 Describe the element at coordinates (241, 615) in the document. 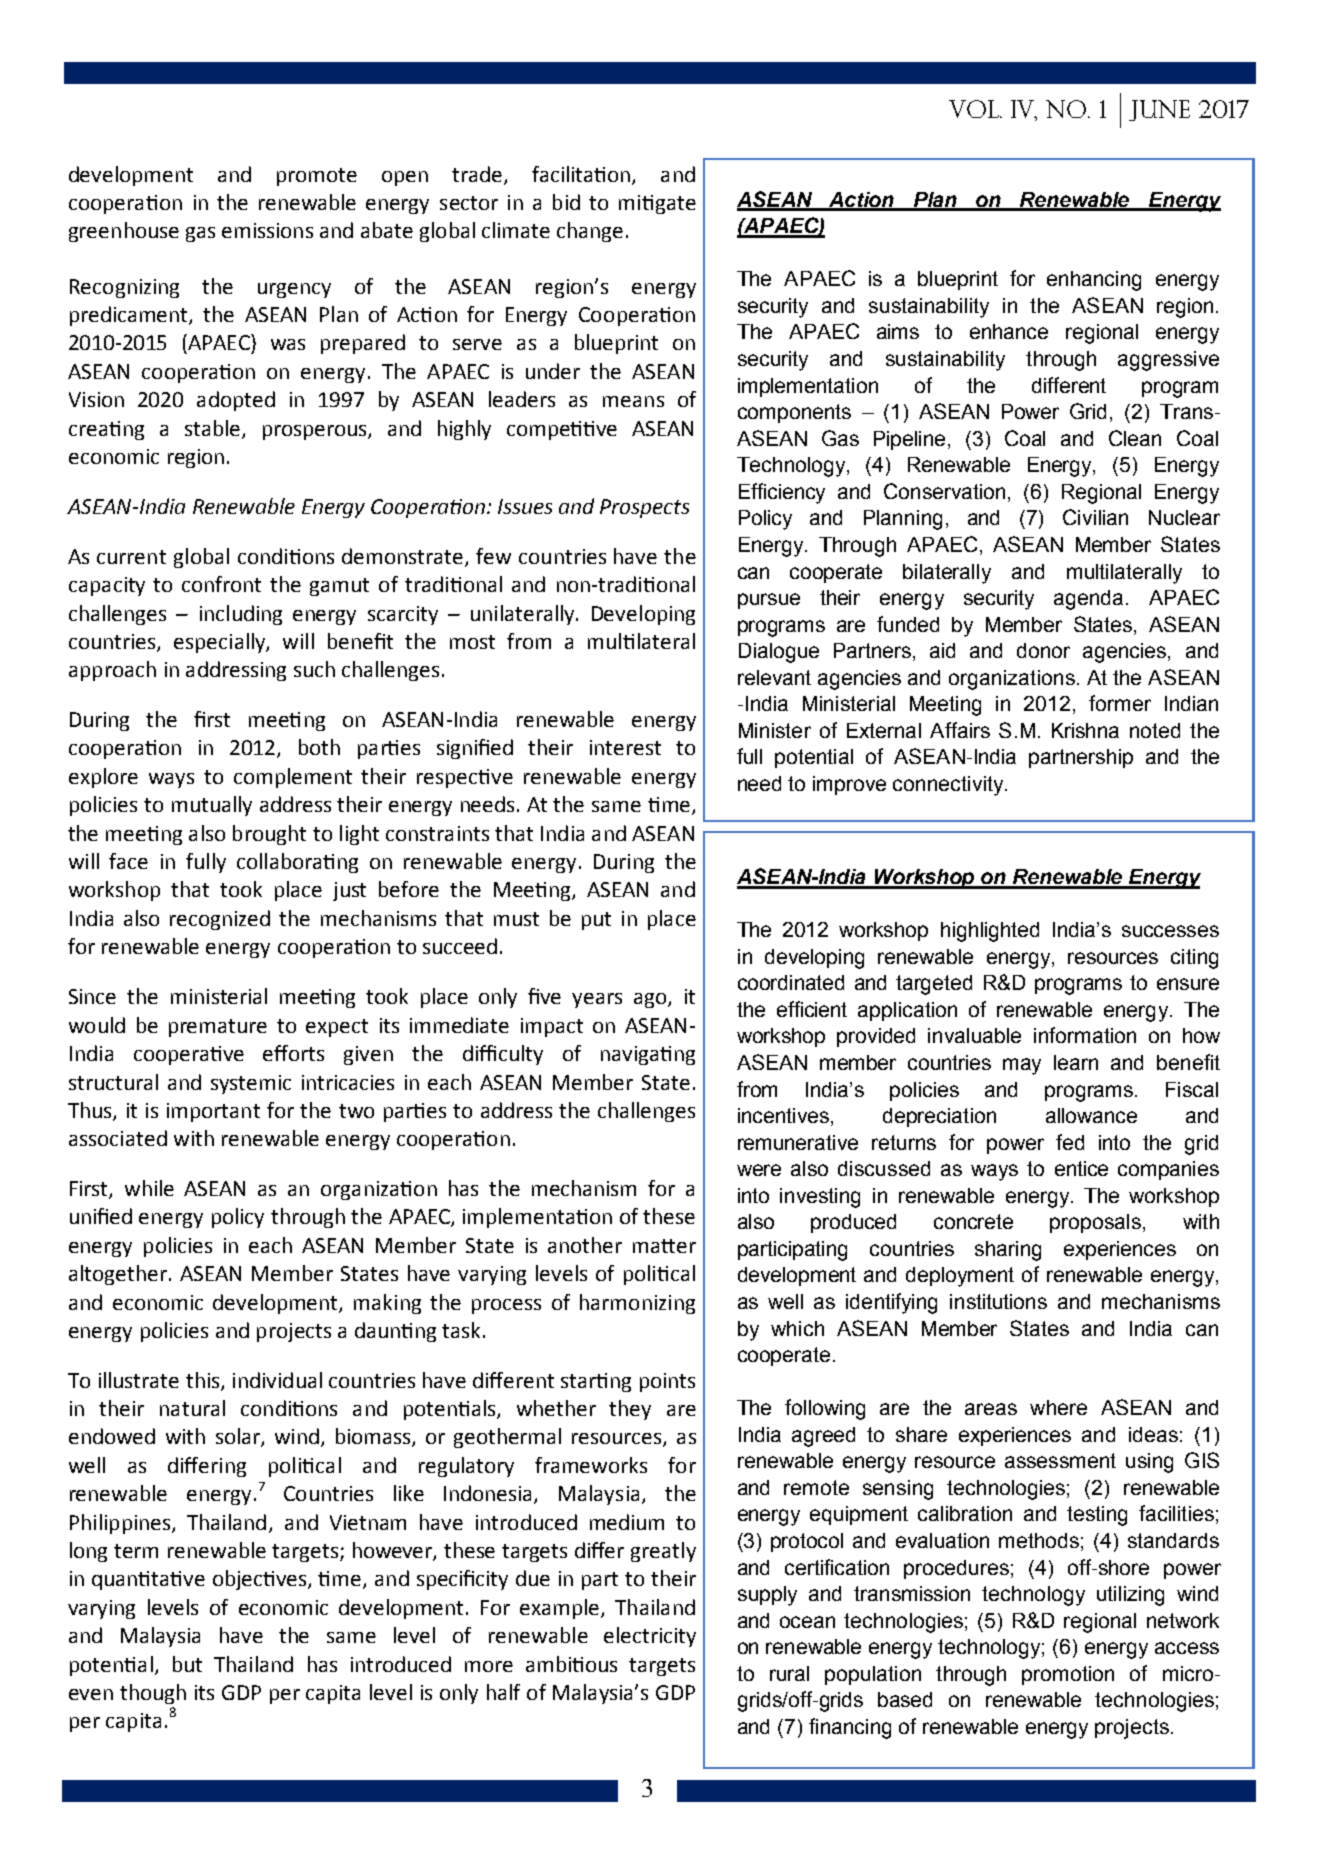

I see `including` at that location.
